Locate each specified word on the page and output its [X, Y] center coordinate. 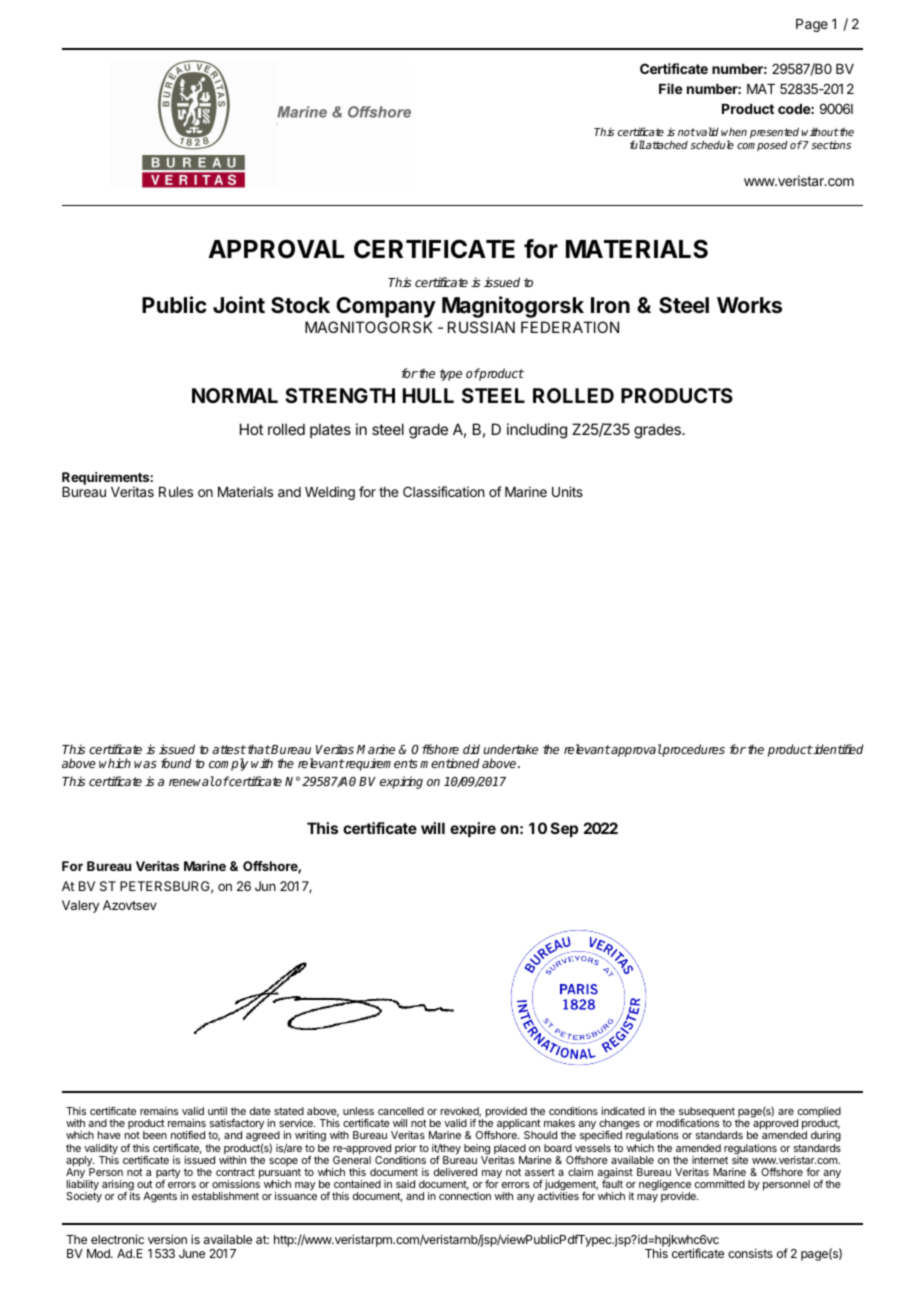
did [471, 749]
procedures [693, 750]
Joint [239, 304]
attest [229, 749]
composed [762, 146]
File [671, 88]
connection [465, 1196]
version [167, 1239]
